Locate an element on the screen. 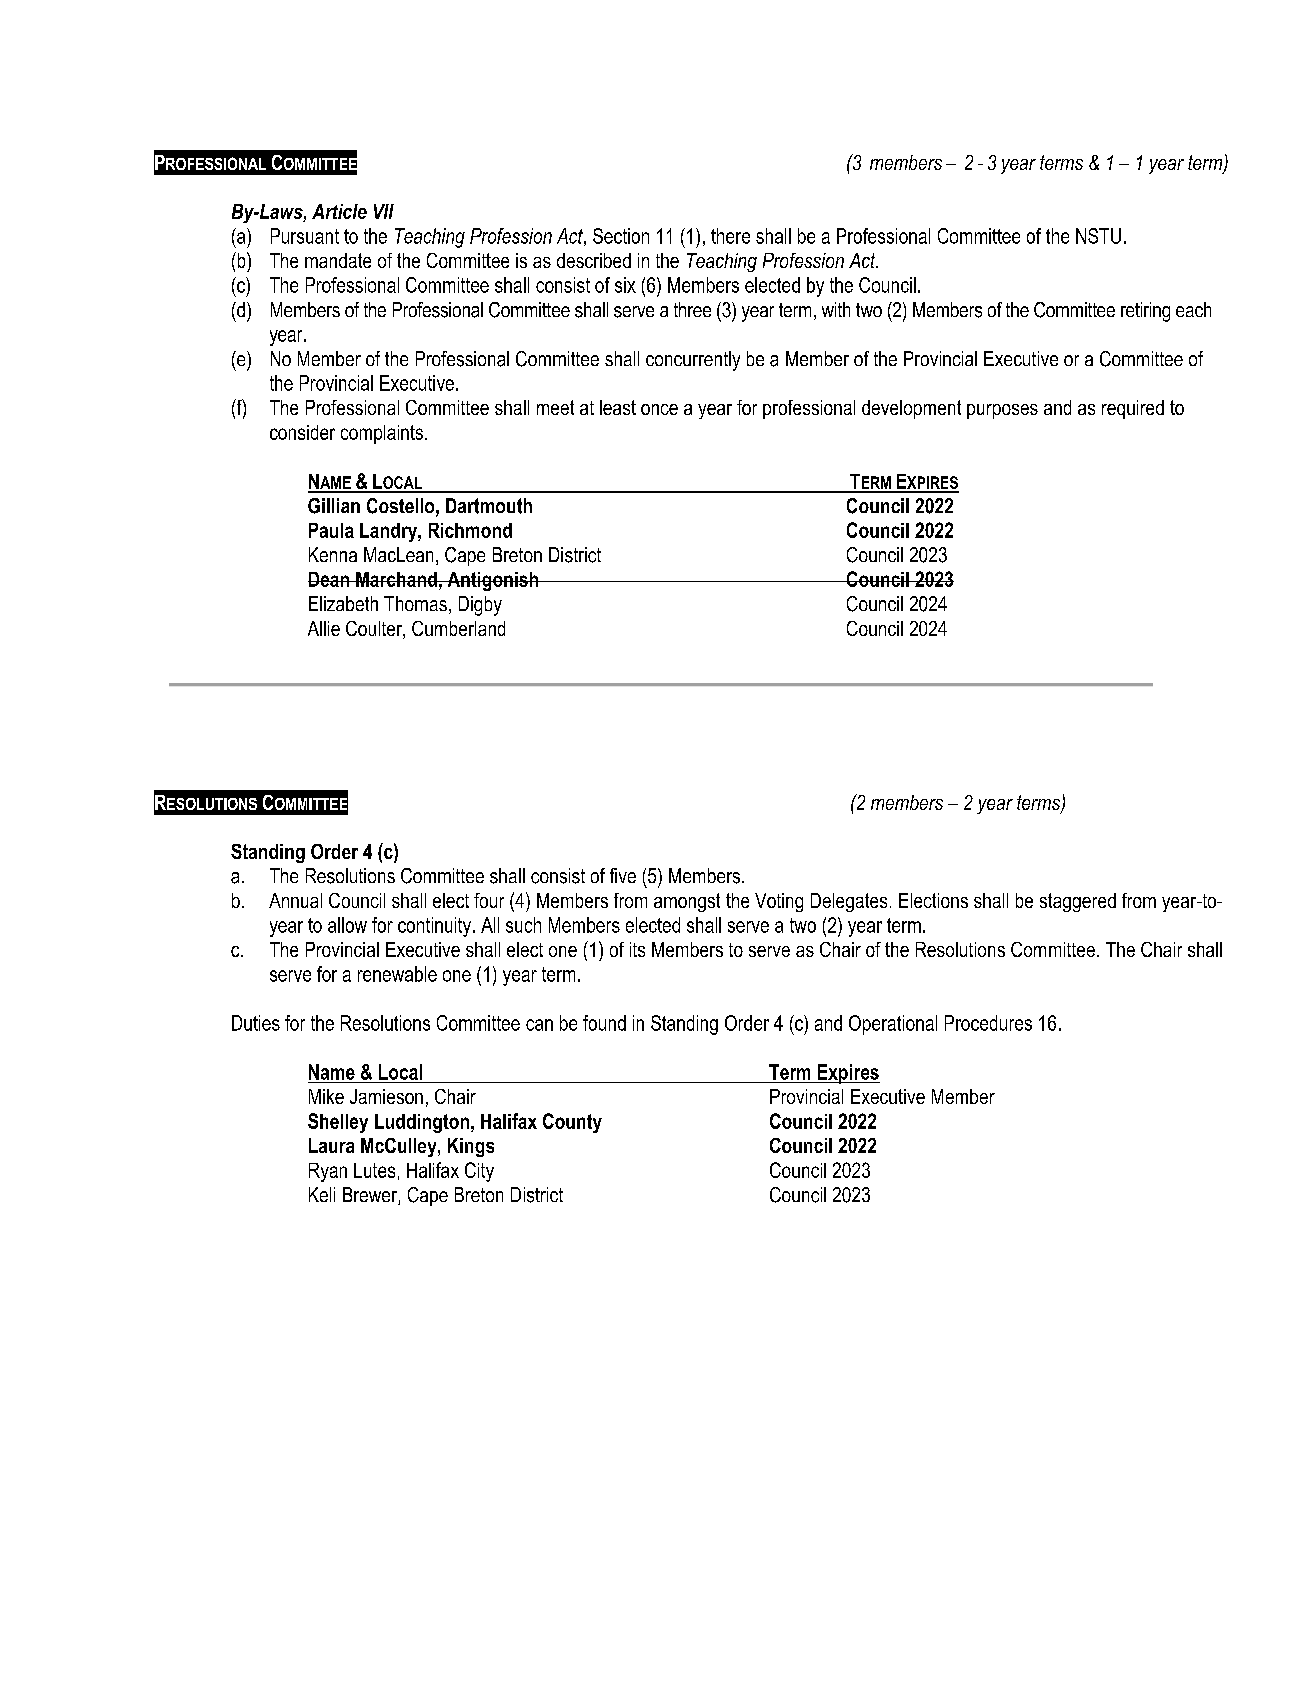 This screenshot has width=1307, height=1692. purposes is located at coordinates (1002, 411).
